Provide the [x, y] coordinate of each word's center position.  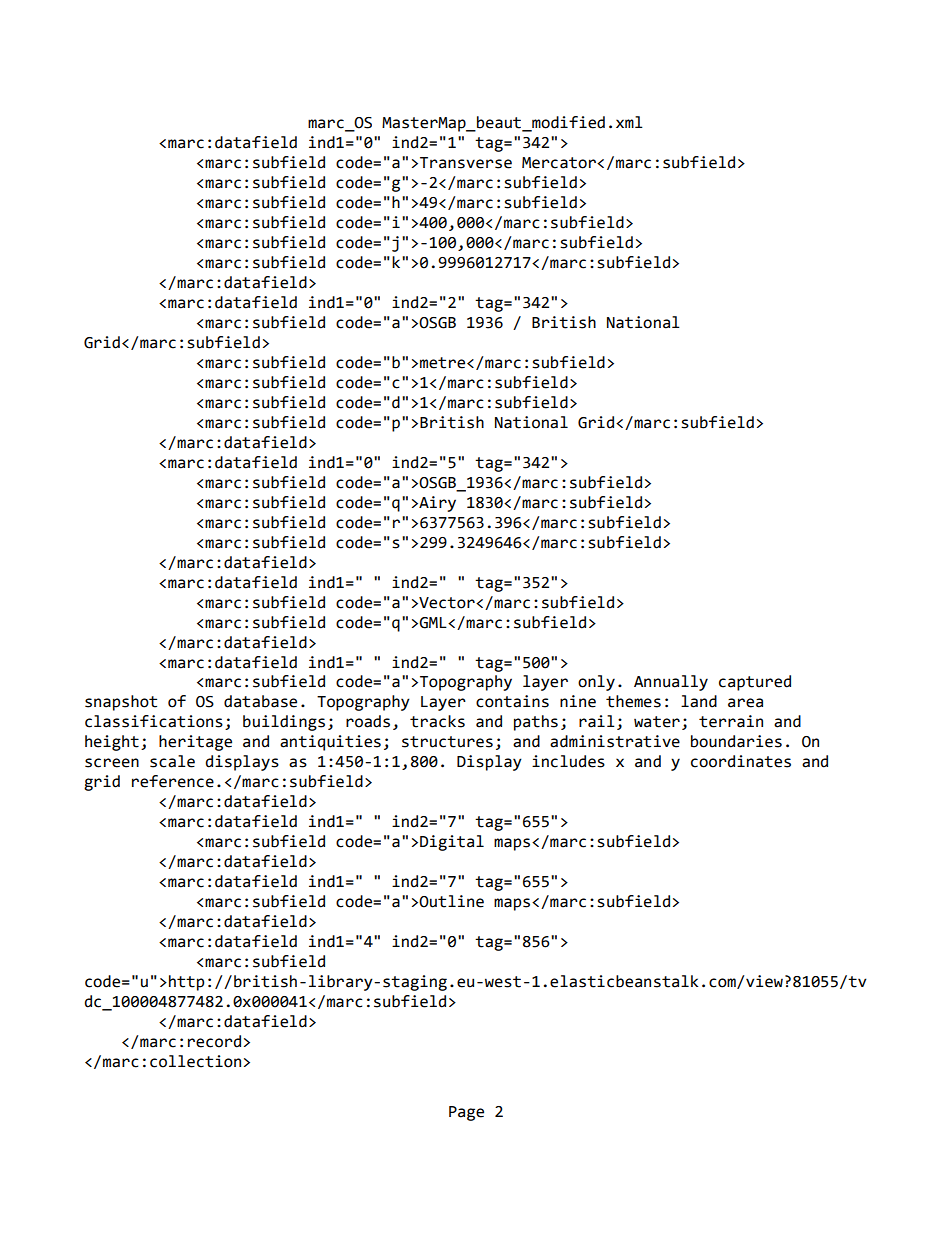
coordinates [741, 761]
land [699, 701]
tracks [437, 721]
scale [172, 761]
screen [112, 763]
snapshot [121, 703]
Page [466, 1113]
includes [568, 761]
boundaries [736, 741]
